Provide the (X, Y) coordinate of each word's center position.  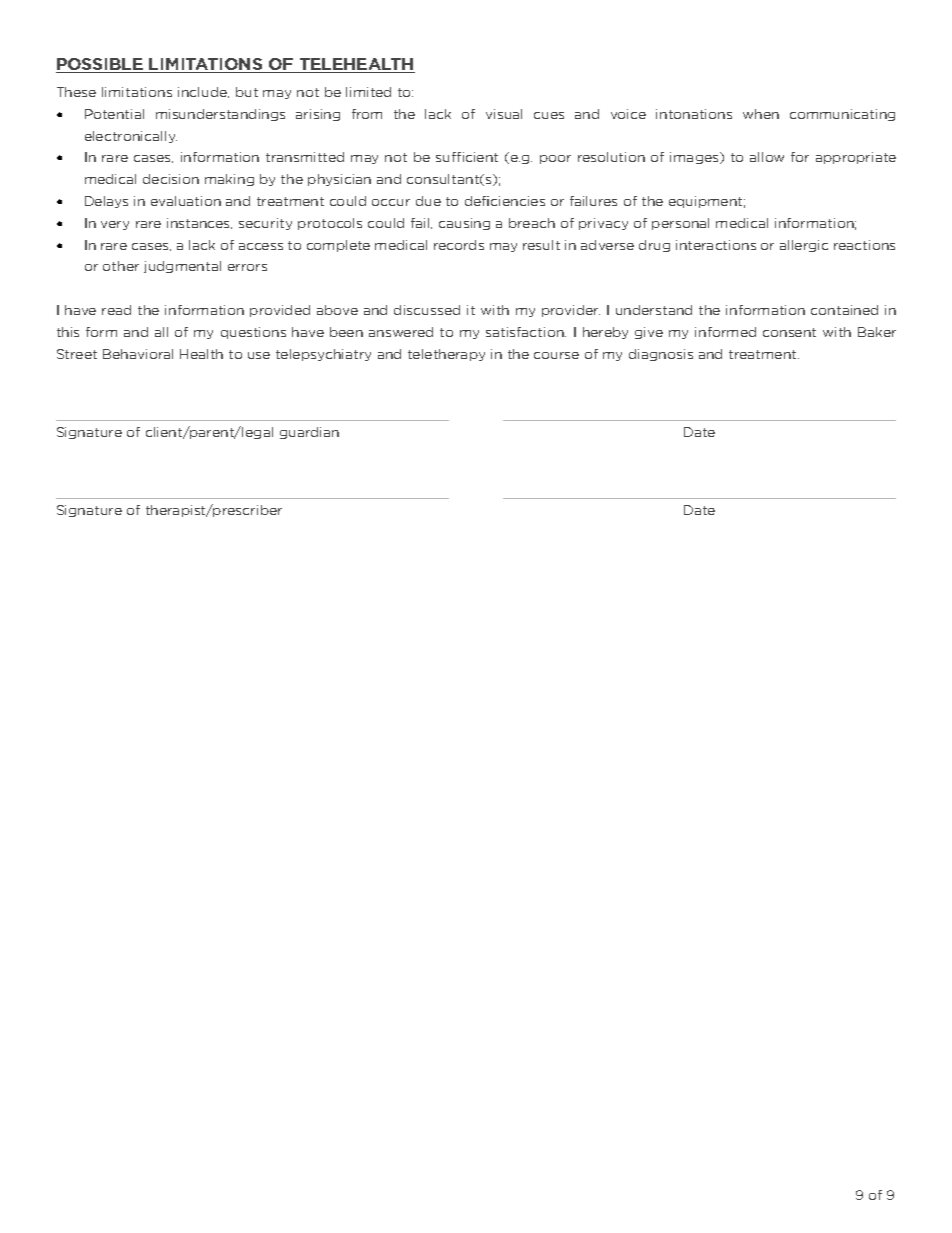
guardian (309, 433)
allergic (804, 246)
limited (368, 92)
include (203, 92)
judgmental (182, 267)
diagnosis (661, 355)
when (761, 114)
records (459, 245)
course (556, 355)
